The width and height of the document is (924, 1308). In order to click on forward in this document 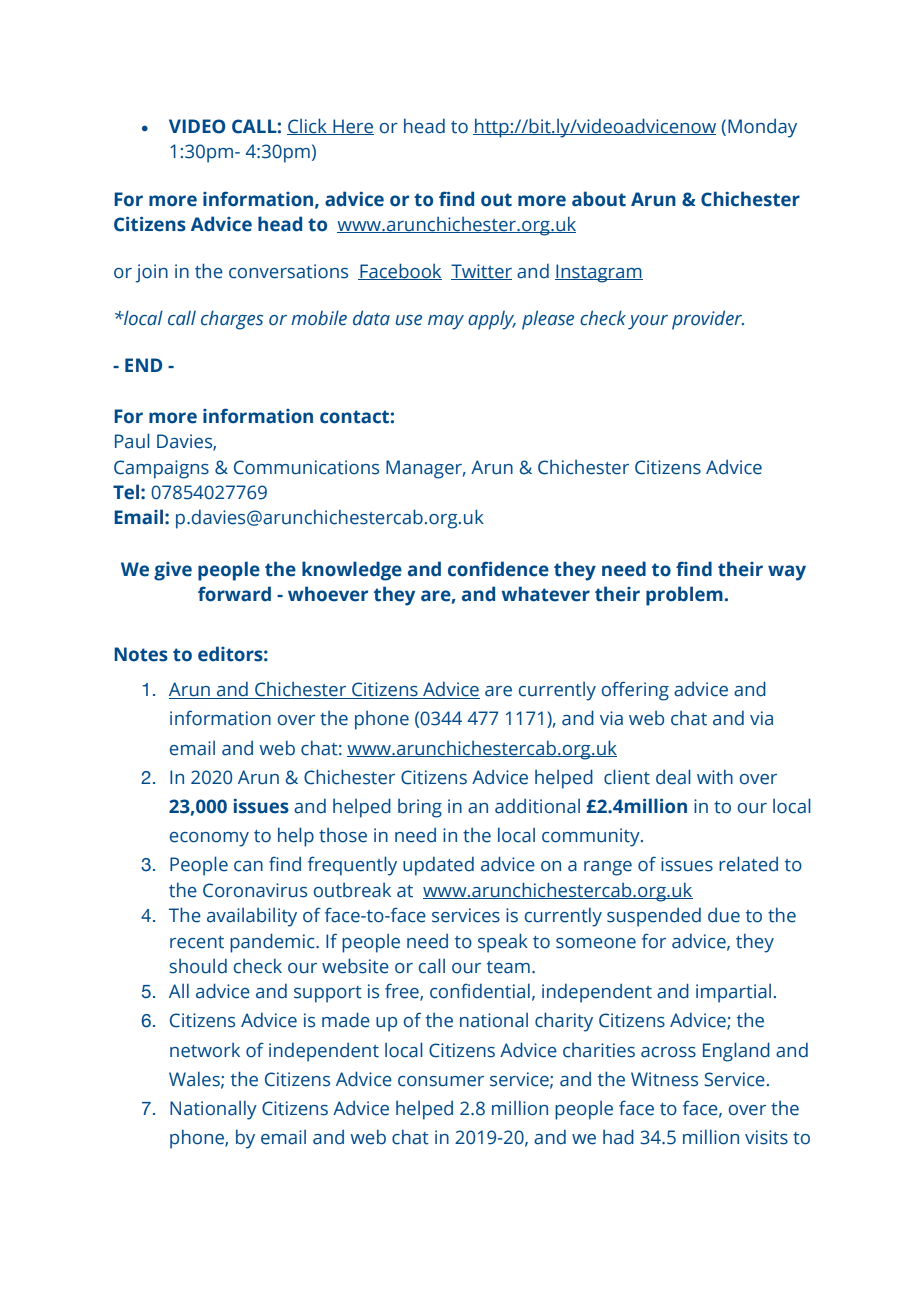, I will do `click(234, 594)`.
